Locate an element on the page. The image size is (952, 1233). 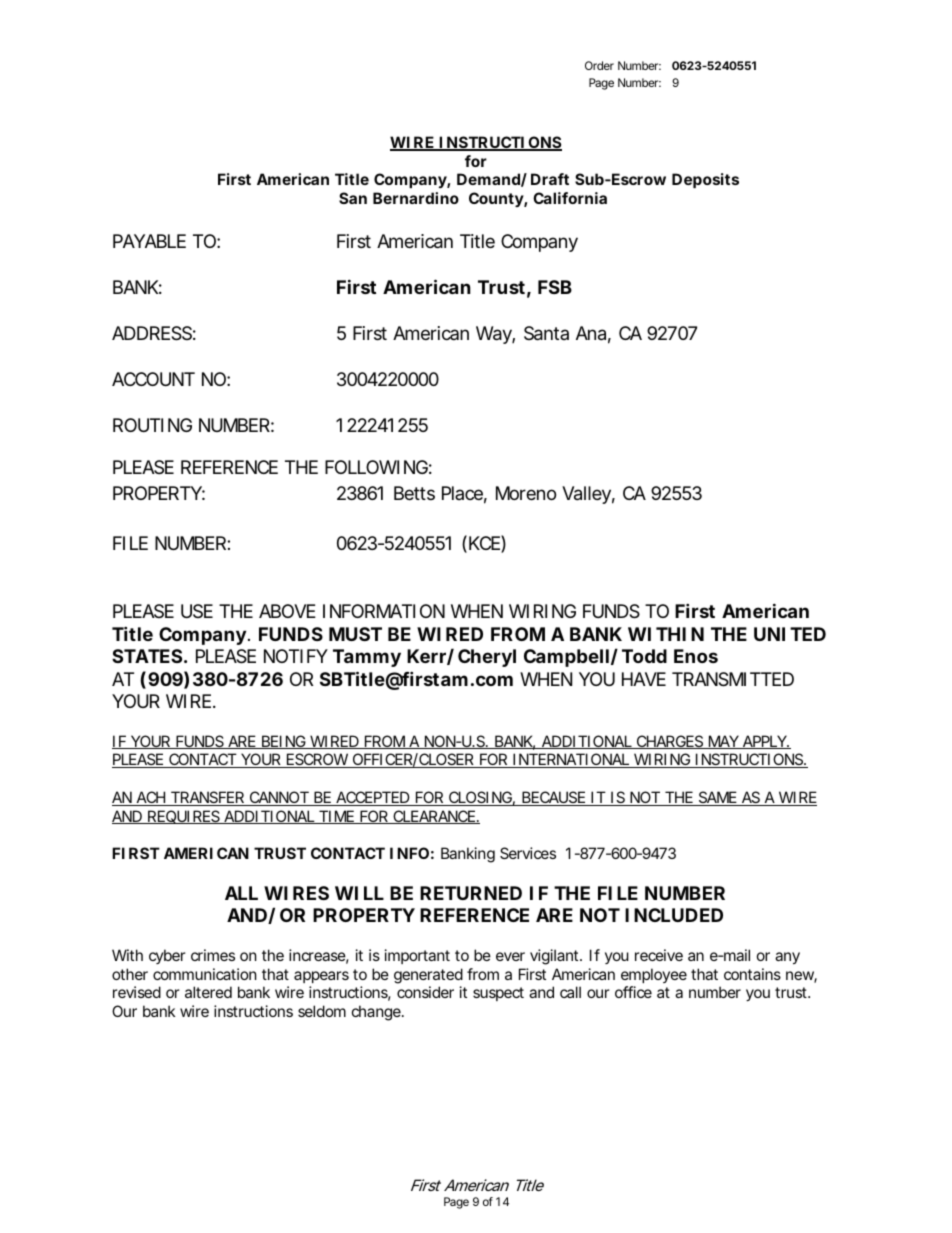
Deposits is located at coordinates (705, 180).
